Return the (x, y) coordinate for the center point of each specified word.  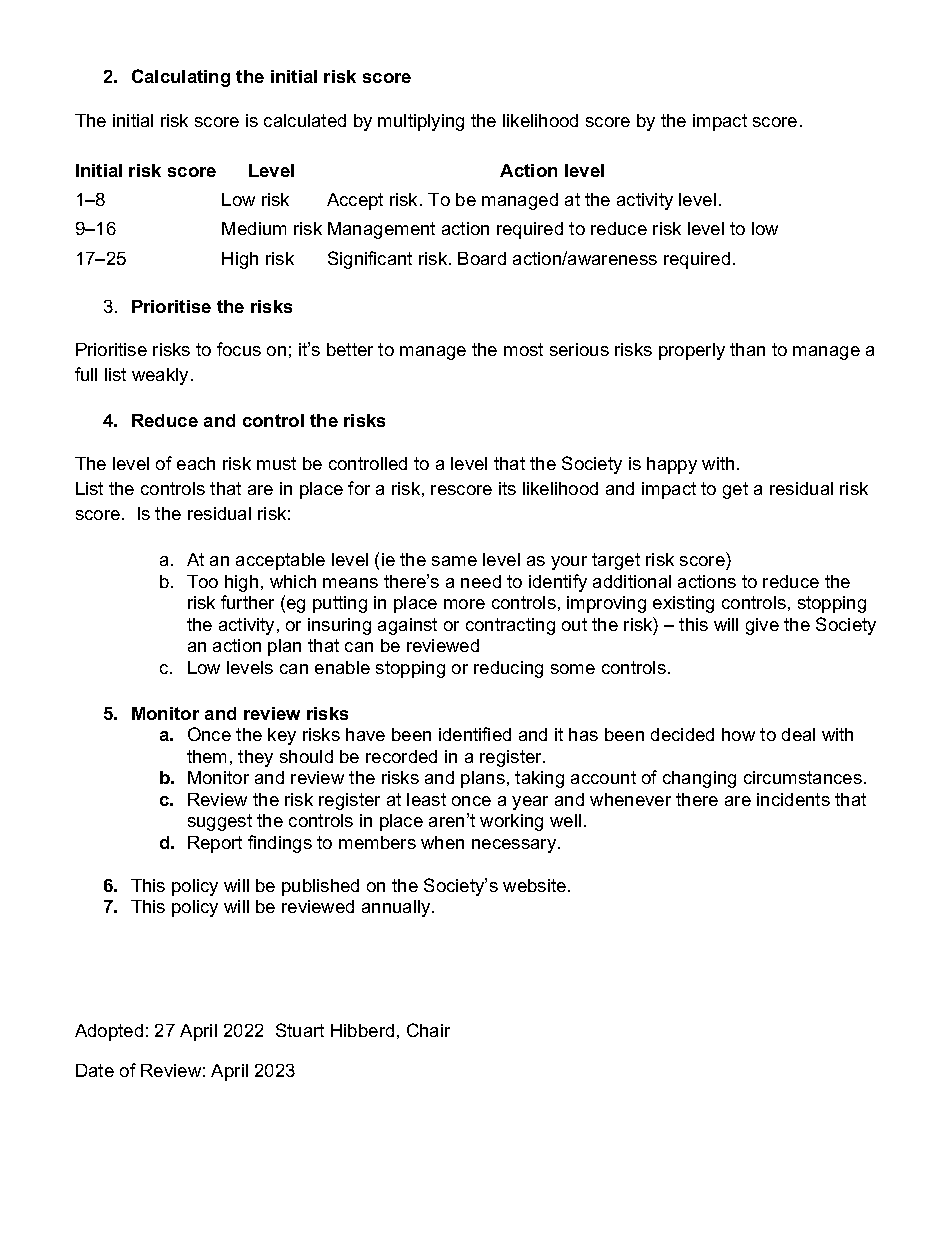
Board (482, 258)
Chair (428, 1030)
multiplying (421, 122)
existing (683, 604)
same (454, 561)
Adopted (109, 1032)
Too (202, 581)
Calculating (181, 78)
